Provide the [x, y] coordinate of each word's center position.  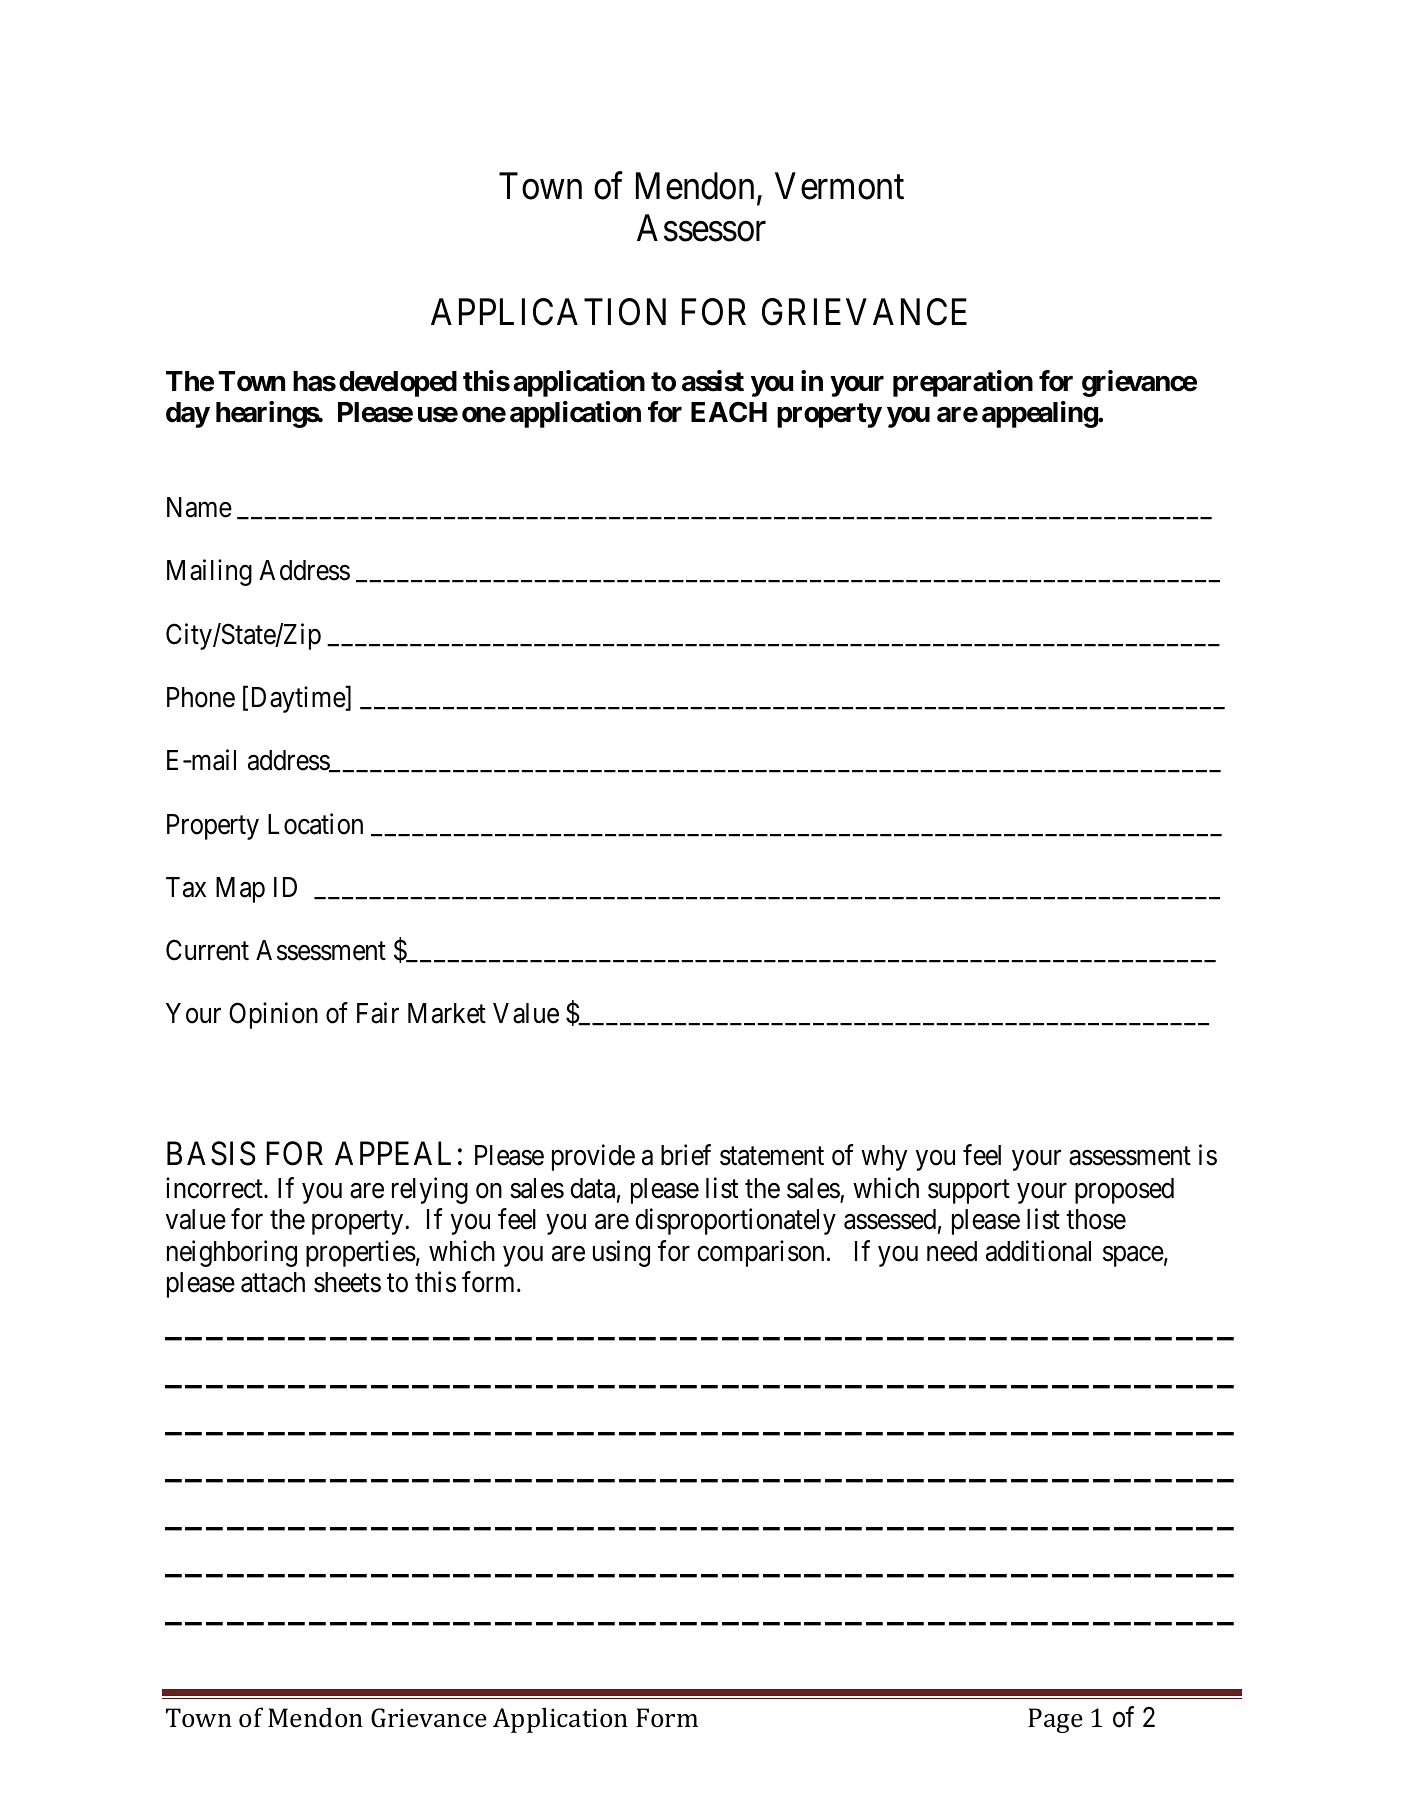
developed [398, 384]
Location [315, 824]
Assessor [701, 228]
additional [1038, 1251]
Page [1055, 1720]
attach [273, 1282]
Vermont [839, 186]
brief [686, 1155]
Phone [201, 697]
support [969, 1192]
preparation [963, 383]
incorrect [215, 1188]
